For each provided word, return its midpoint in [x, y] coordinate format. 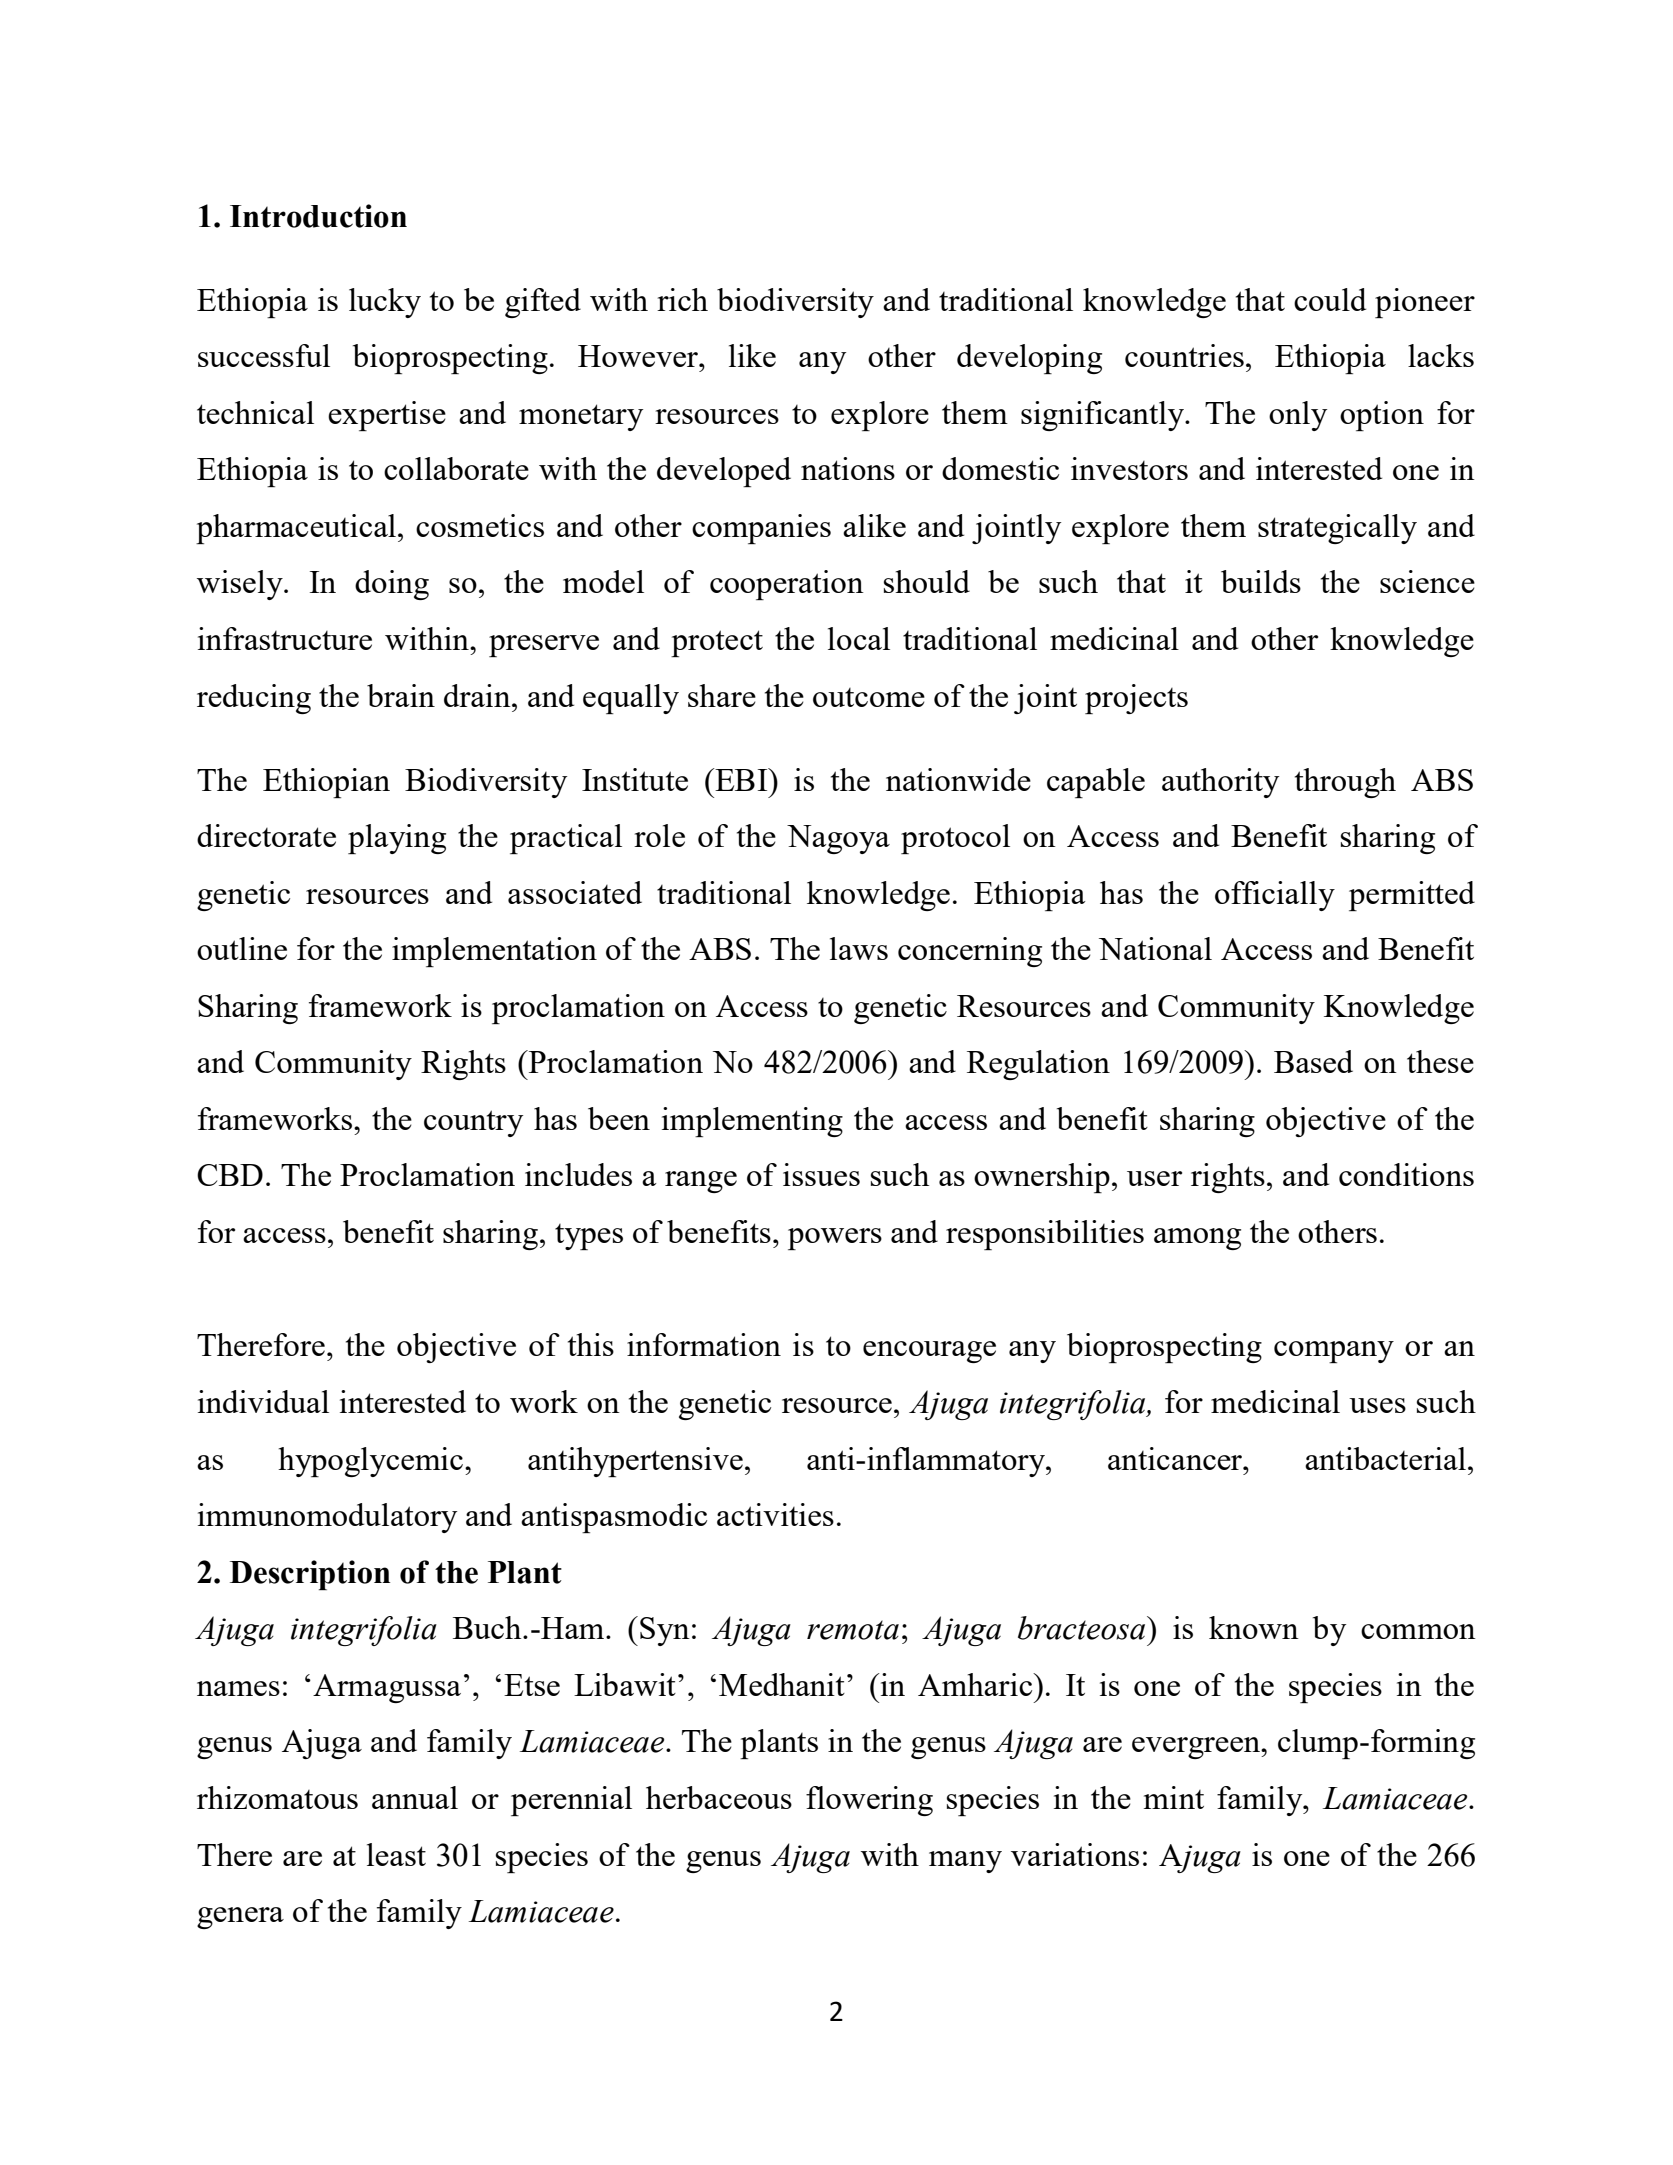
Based [1313, 1061]
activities [775, 1514]
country [473, 1123]
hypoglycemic [370, 1462]
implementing [752, 1122]
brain [401, 695]
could [1330, 299]
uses [1377, 1405]
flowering [869, 1801]
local [859, 638]
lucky [385, 303]
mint [1174, 1797]
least [396, 1854]
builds [1261, 581]
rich [682, 299]
